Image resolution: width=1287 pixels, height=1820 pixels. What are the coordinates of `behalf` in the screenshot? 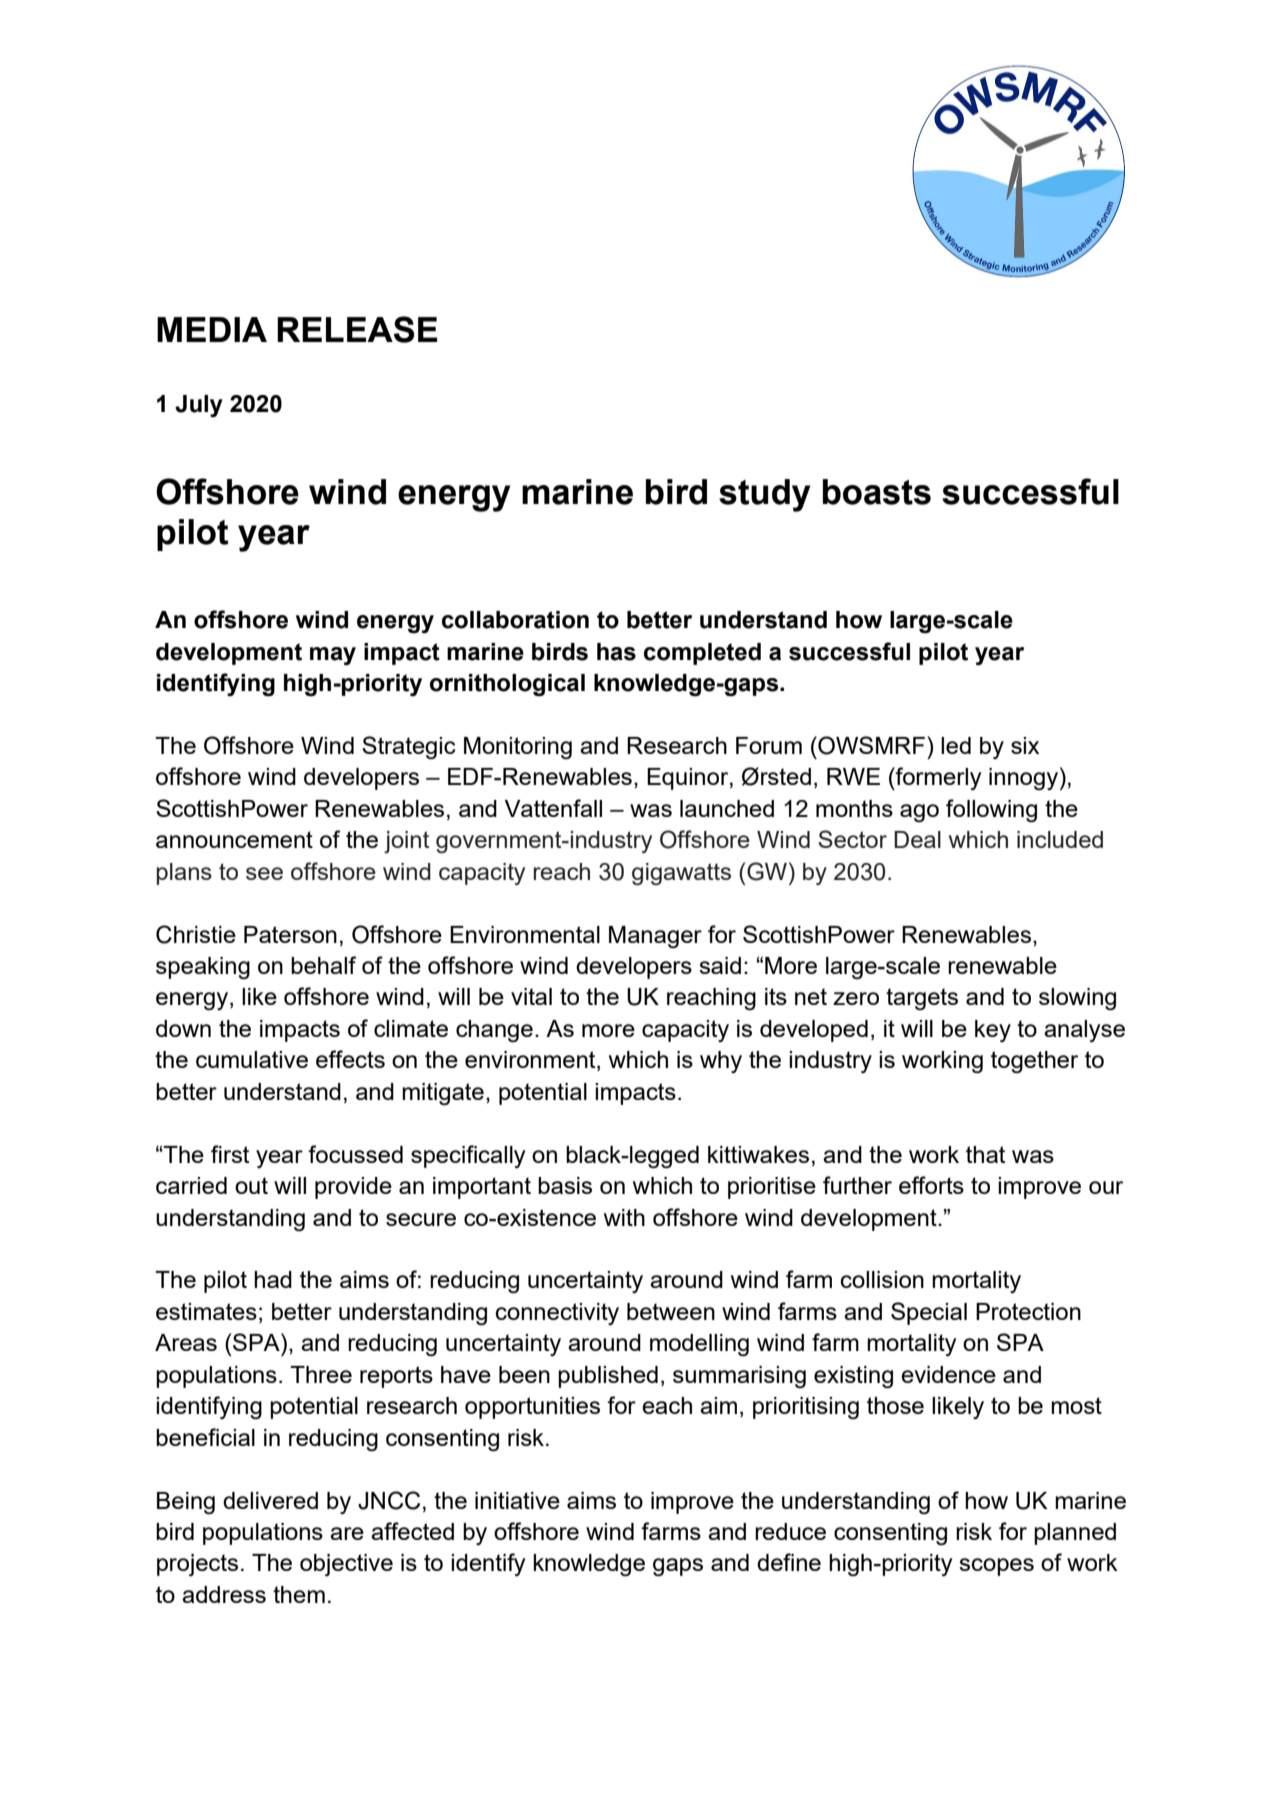 It's located at (323, 965).
